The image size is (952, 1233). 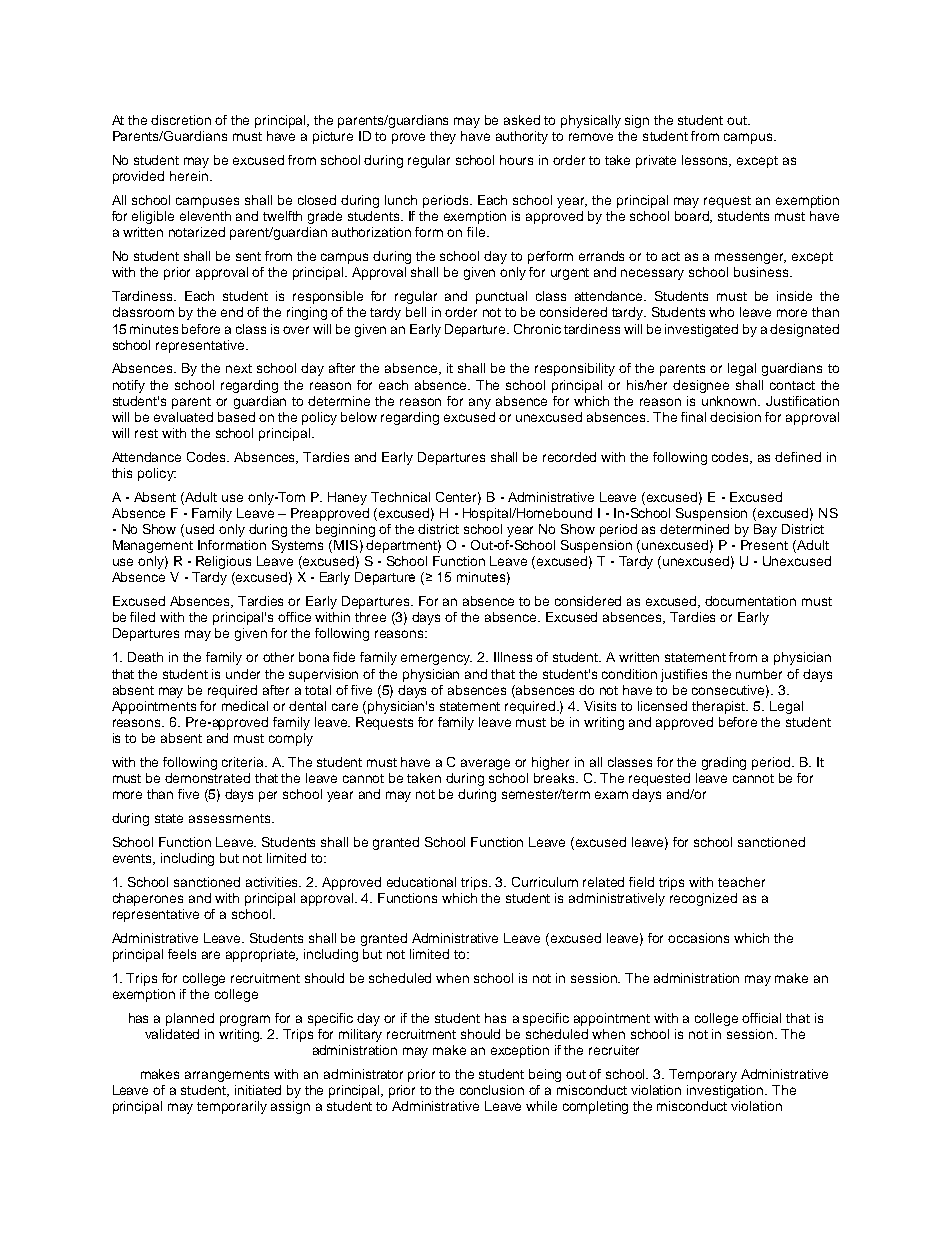 What do you see at coordinates (492, 1090) in the screenshot?
I see `conclusion` at bounding box center [492, 1090].
